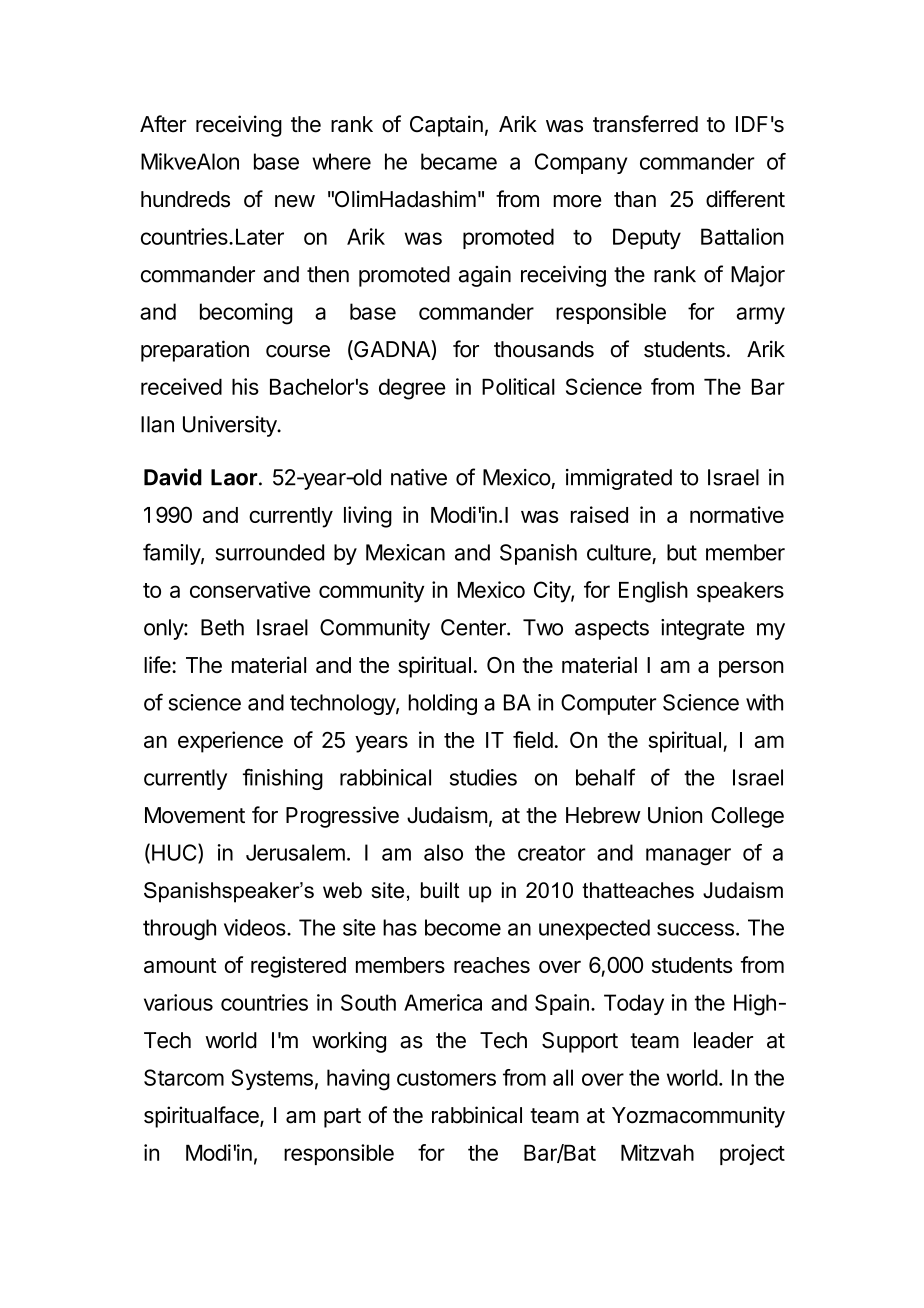  I want to click on integrate, so click(703, 629).
